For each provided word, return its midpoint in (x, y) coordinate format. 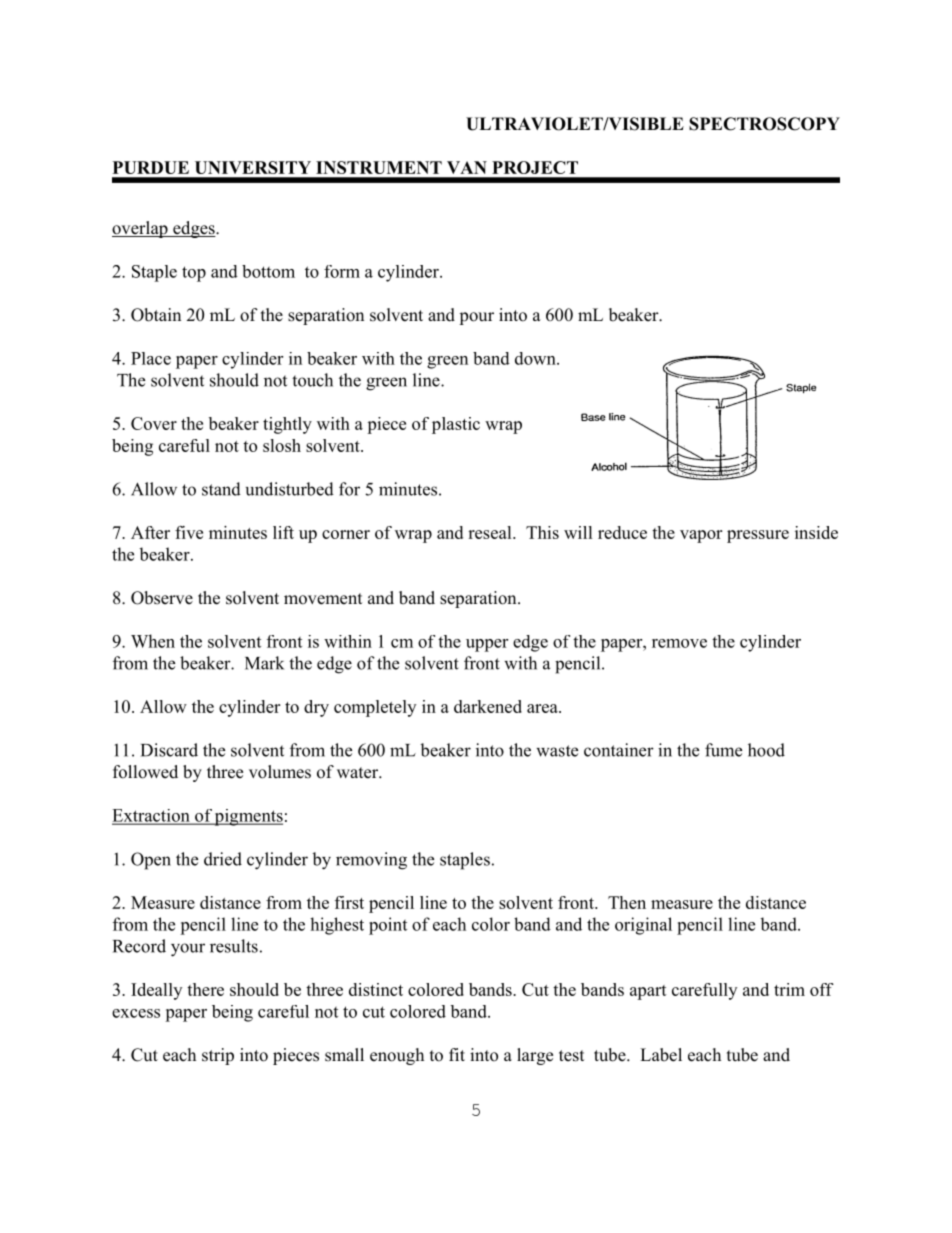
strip (218, 1056)
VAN (467, 167)
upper (487, 645)
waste (557, 751)
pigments (248, 817)
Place (151, 358)
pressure (758, 536)
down (536, 358)
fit (457, 1054)
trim (789, 989)
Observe (162, 598)
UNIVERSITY (253, 167)
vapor (701, 536)
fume (723, 750)
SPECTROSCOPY (764, 124)
